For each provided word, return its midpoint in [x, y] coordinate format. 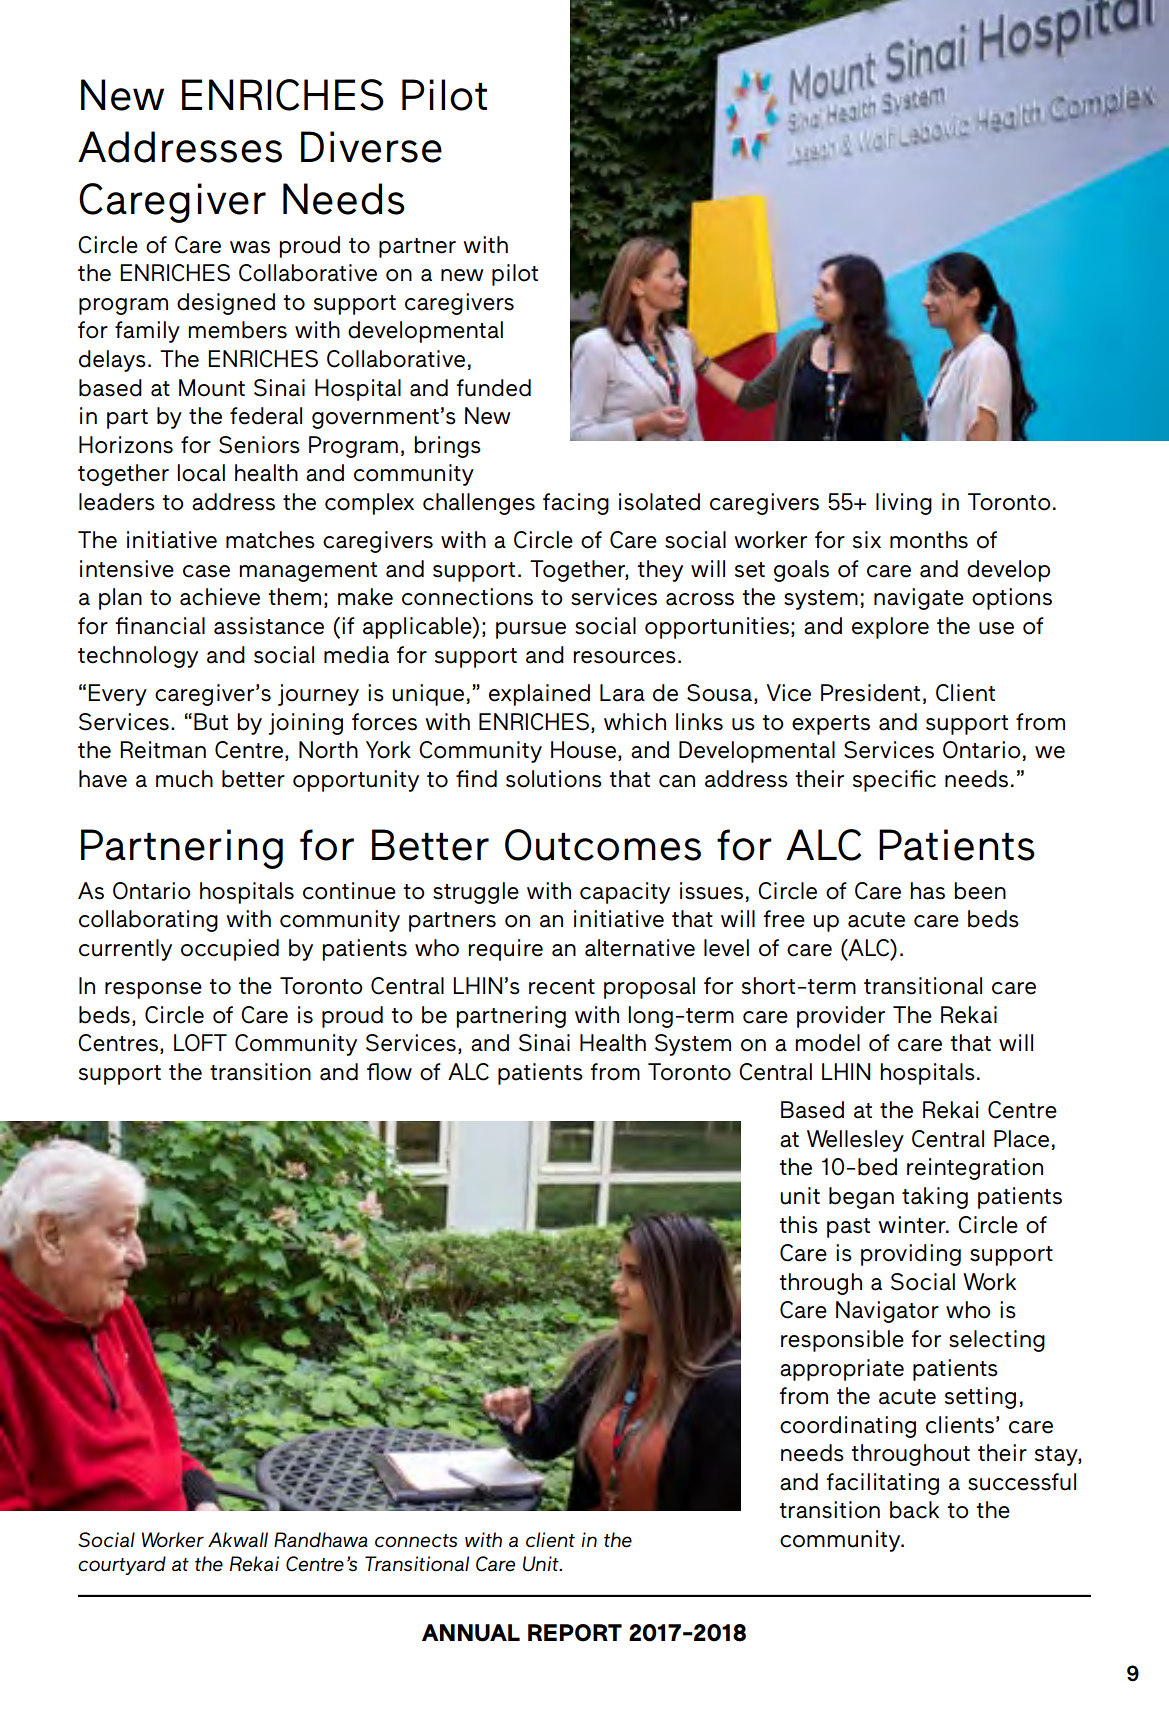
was [250, 247]
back [914, 1510]
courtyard [122, 1565]
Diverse [371, 147]
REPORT [575, 1633]
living [904, 504]
